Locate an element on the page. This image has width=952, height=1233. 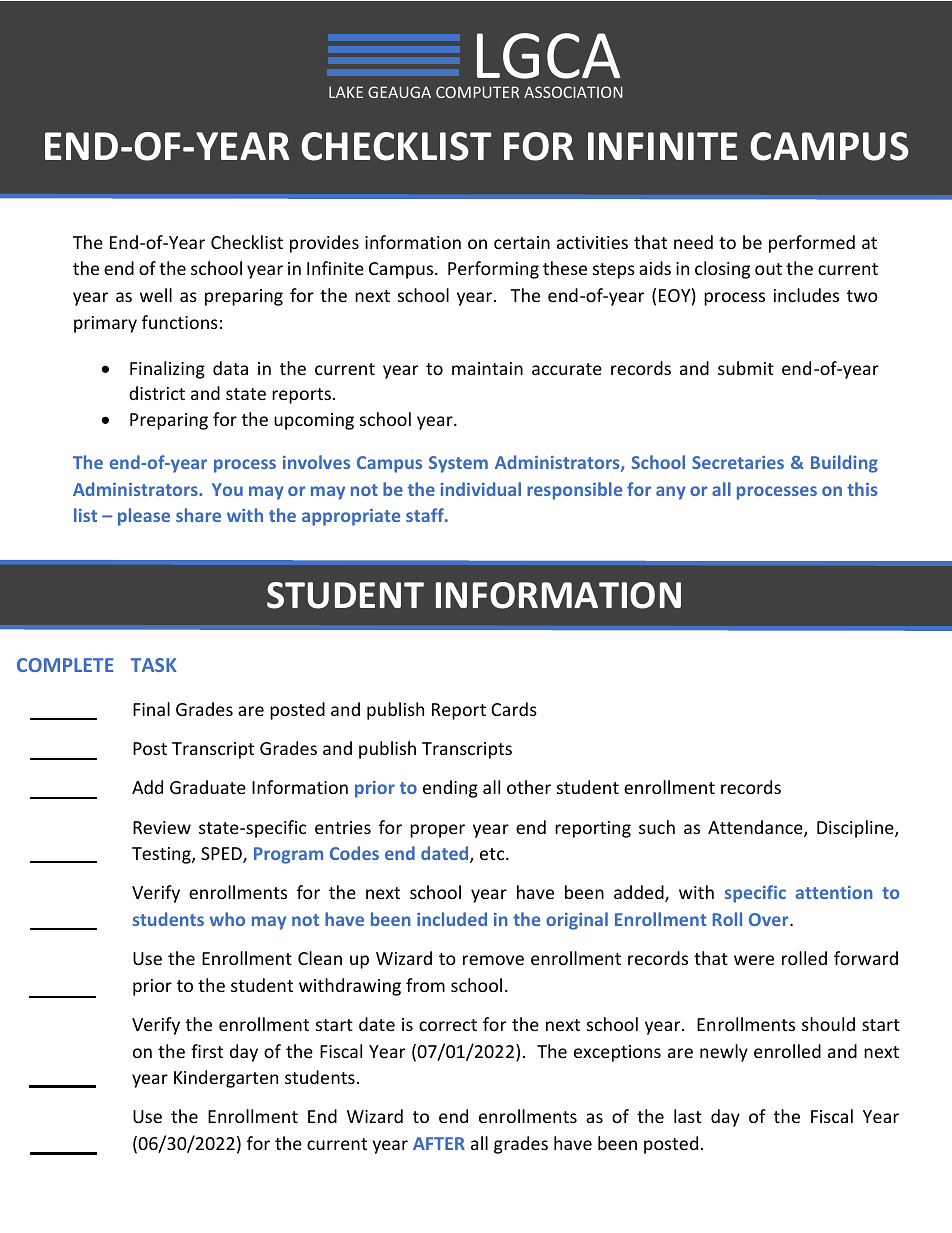
AFTER is located at coordinates (439, 1143).
